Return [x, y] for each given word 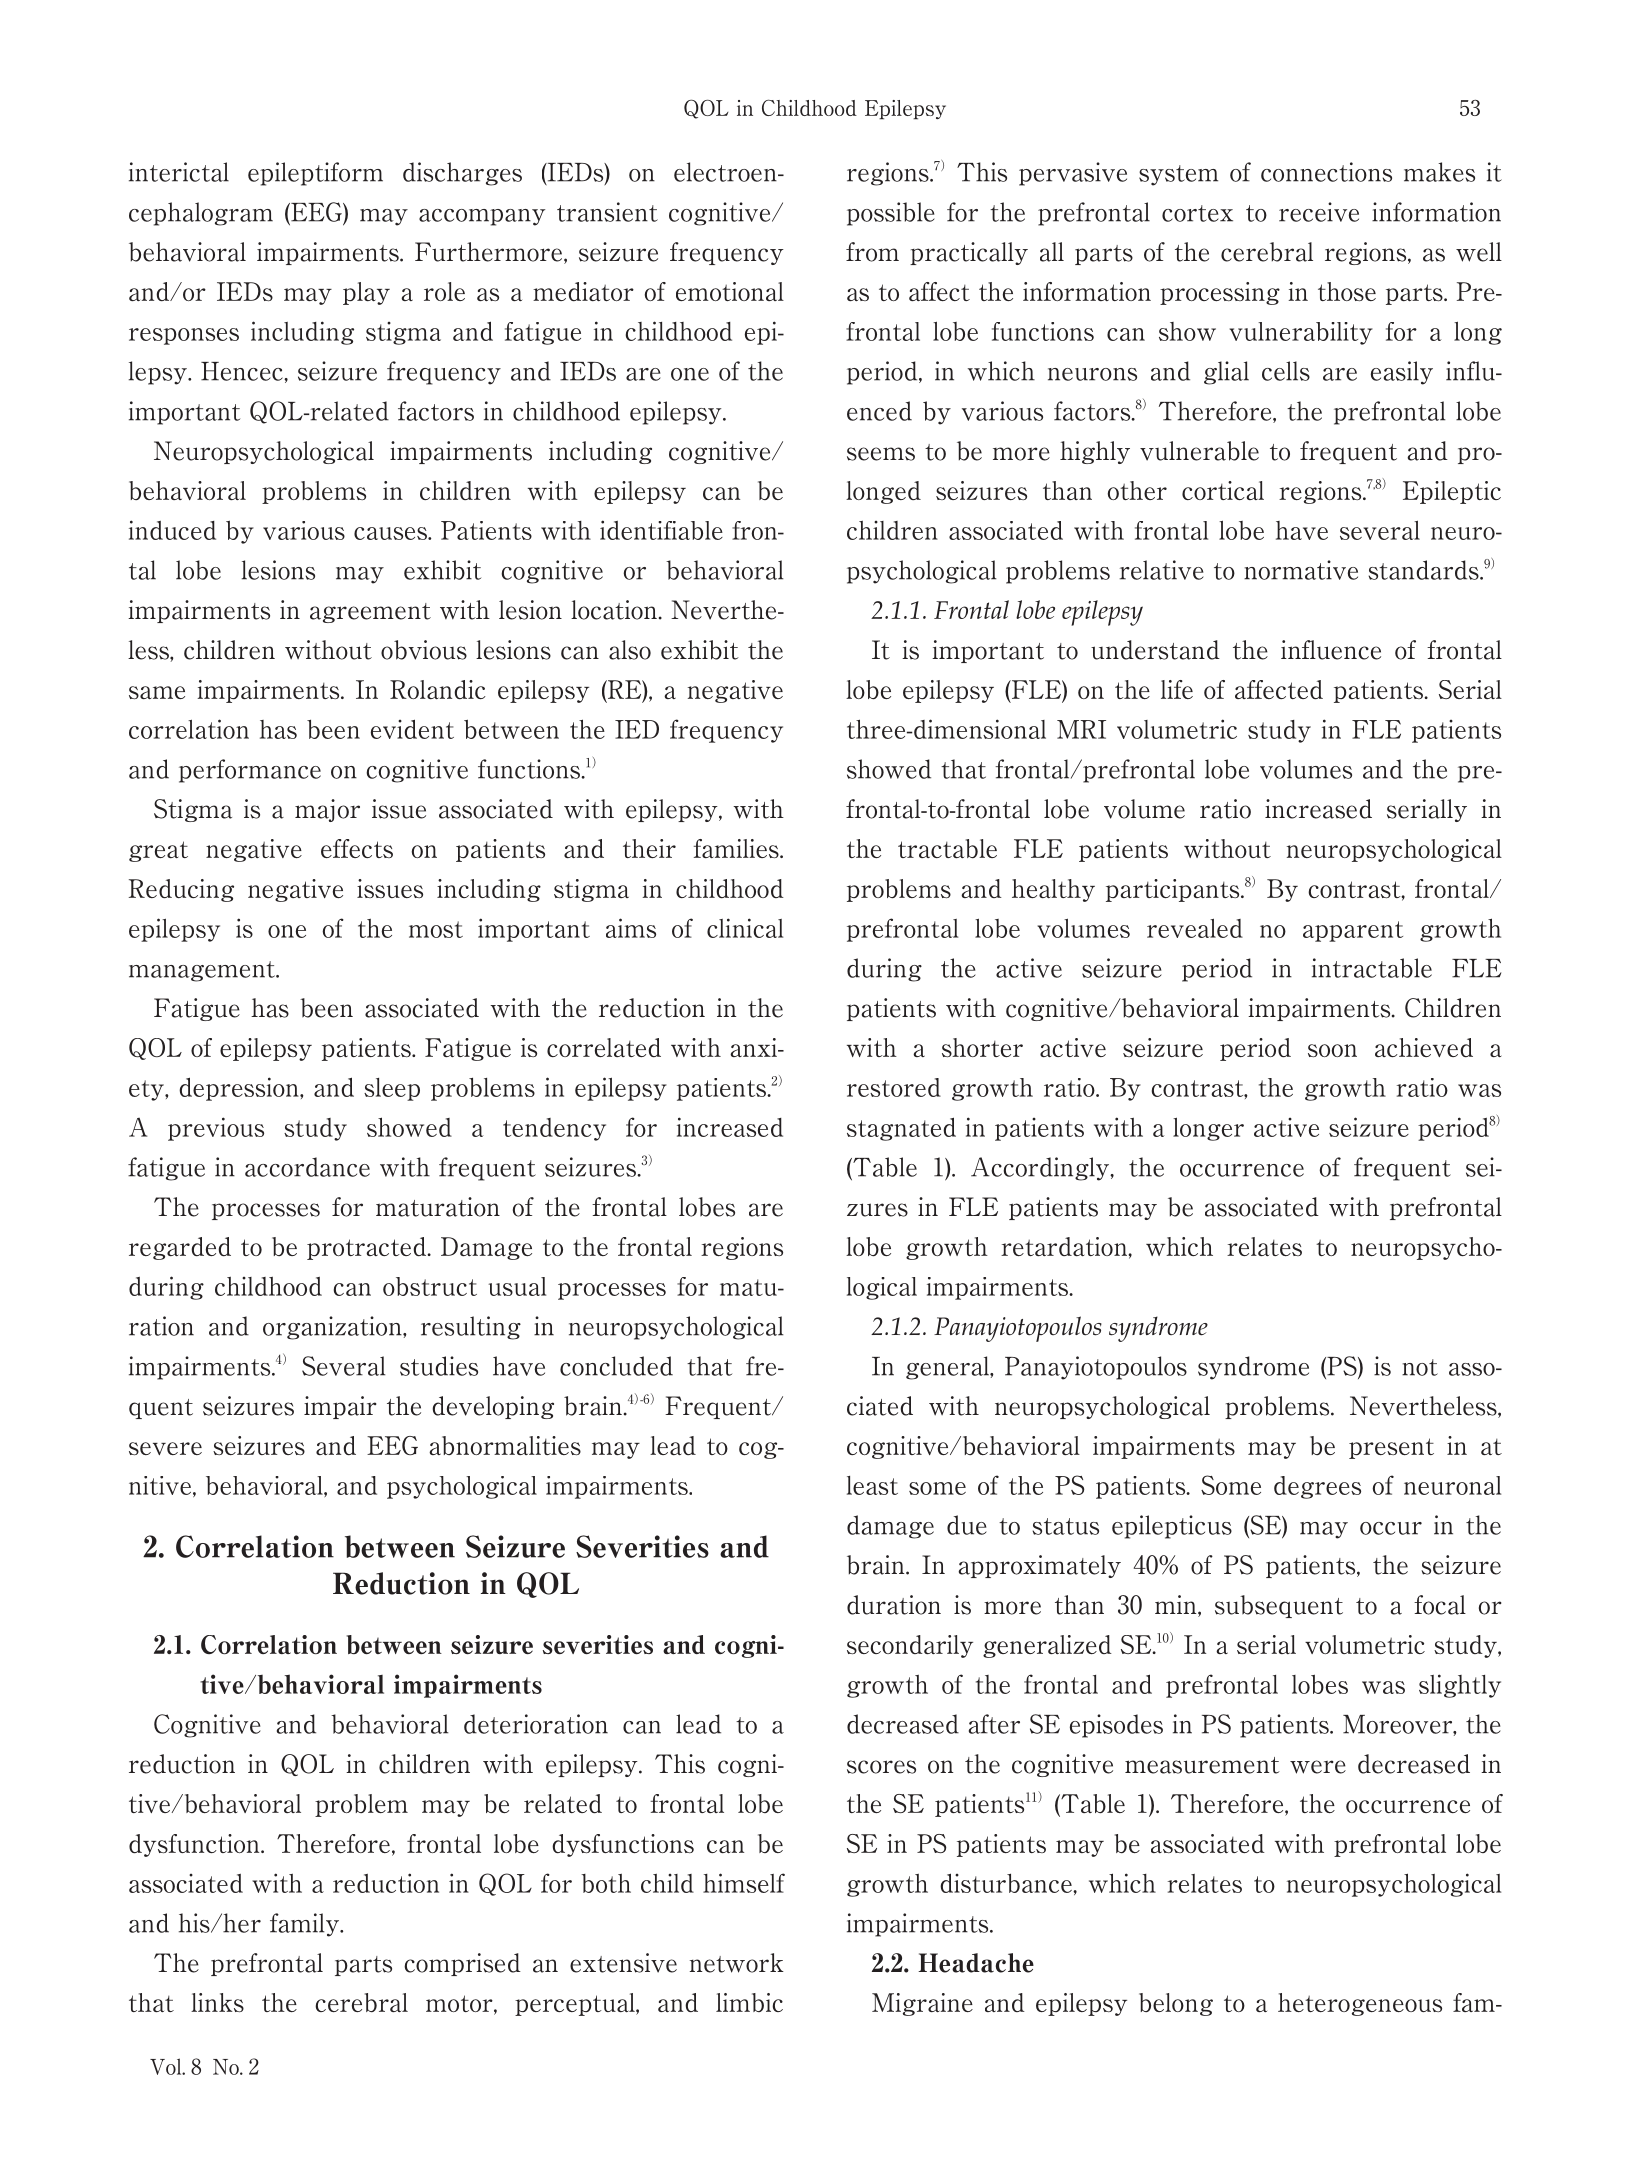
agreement [370, 613]
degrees [1317, 1487]
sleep [392, 1089]
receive [1319, 212]
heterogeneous [1360, 2004]
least [872, 1485]
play [366, 293]
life [1177, 689]
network [737, 1963]
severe [165, 1448]
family [305, 1925]
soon [1332, 1050]
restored [894, 1087]
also [630, 650]
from [872, 252]
